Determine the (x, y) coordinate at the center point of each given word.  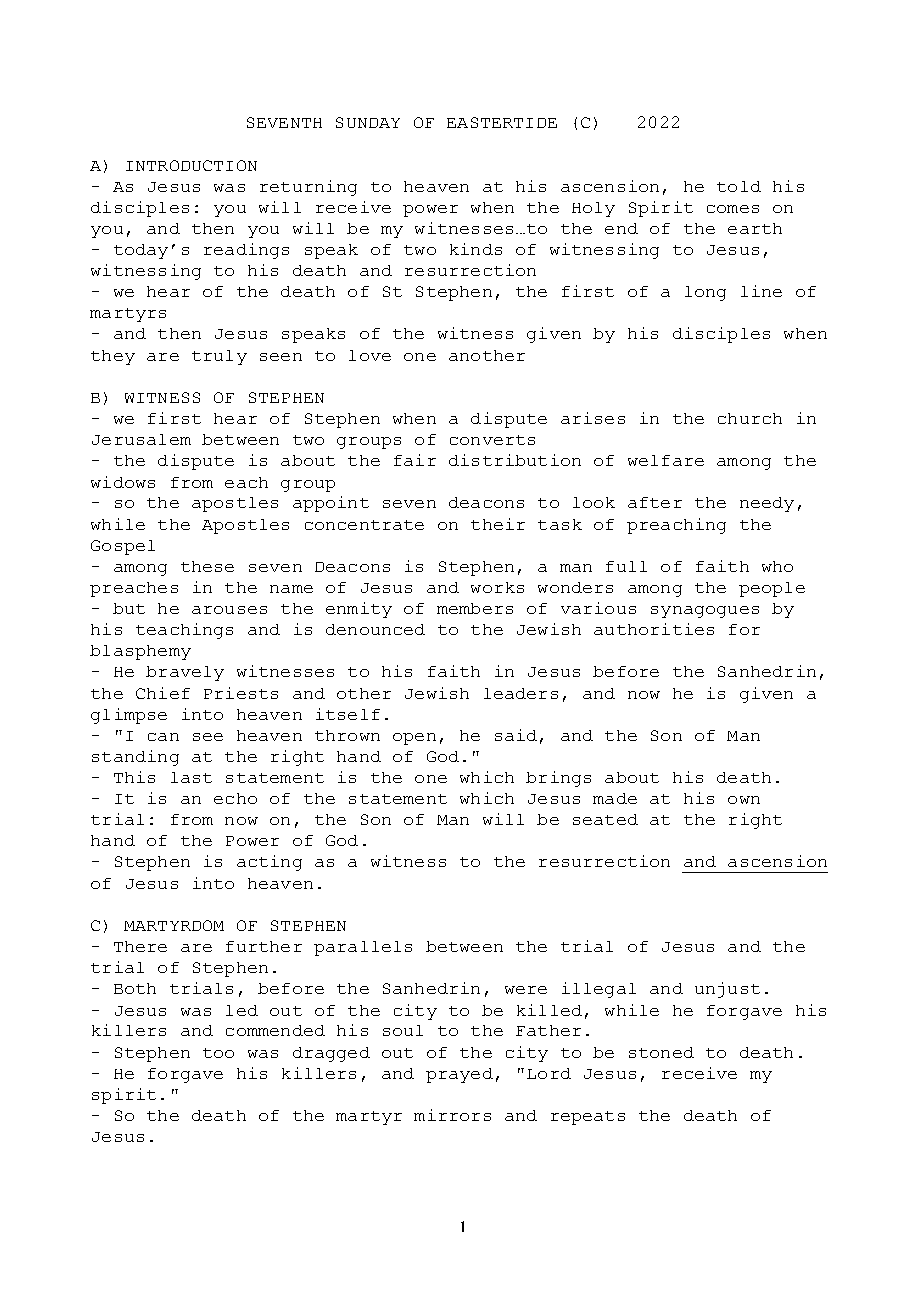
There (140, 946)
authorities (654, 629)
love (370, 355)
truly (219, 357)
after (655, 502)
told (739, 186)
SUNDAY (368, 122)
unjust (727, 990)
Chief (163, 693)
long (705, 293)
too (218, 1053)
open (414, 739)
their (498, 524)
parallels (363, 948)
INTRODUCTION (191, 165)
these (207, 566)
